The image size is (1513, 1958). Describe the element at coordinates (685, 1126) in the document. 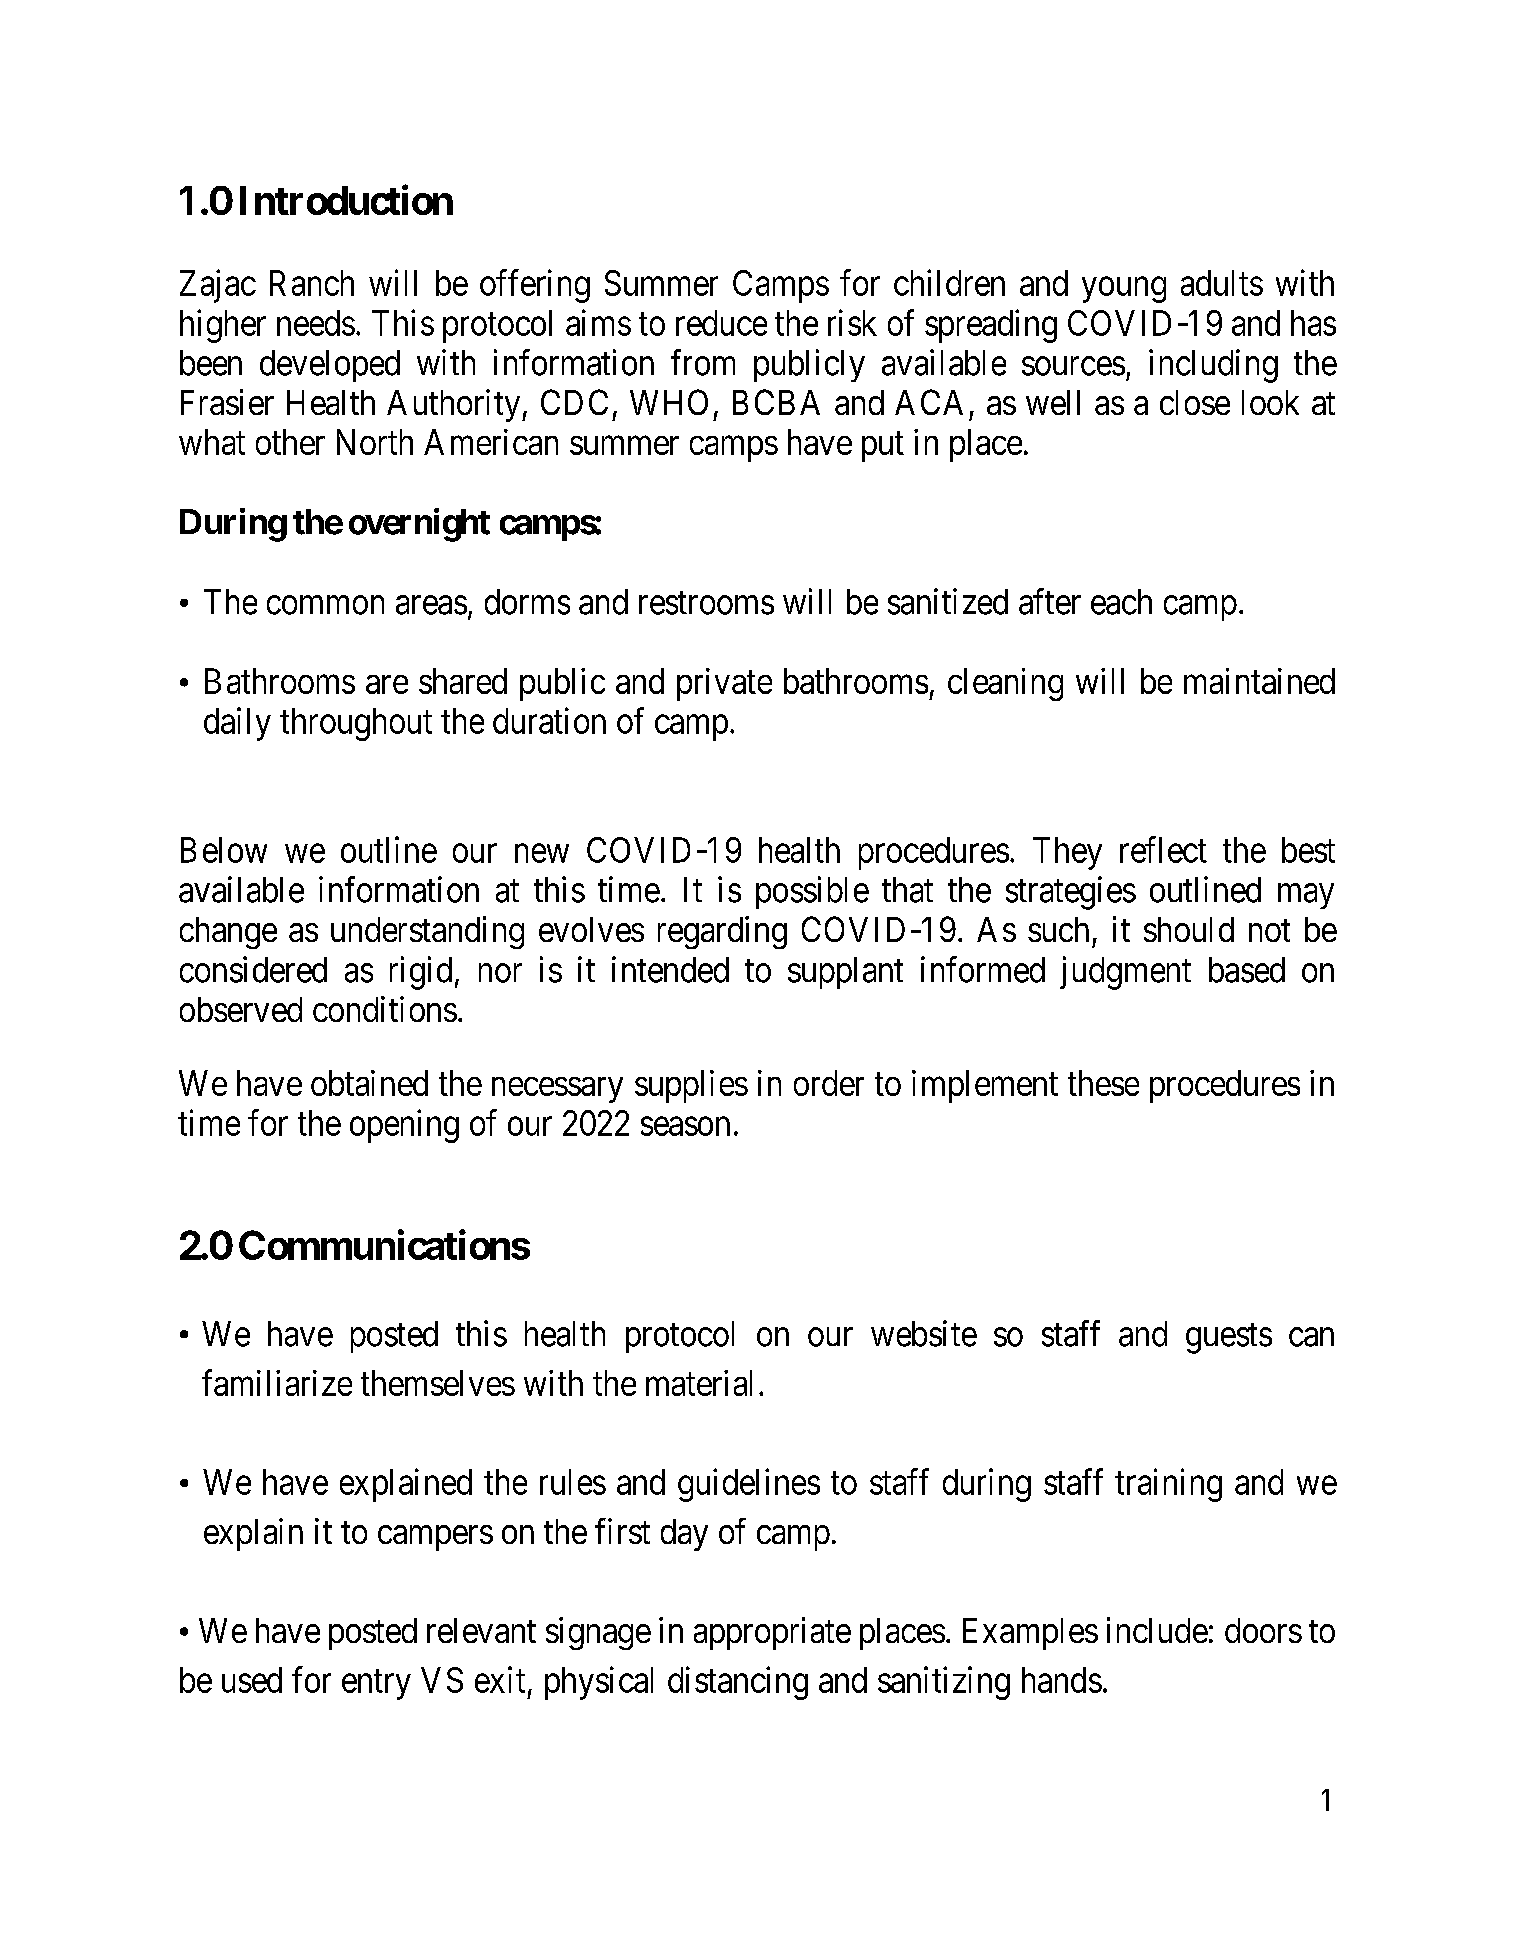

I see `season` at that location.
